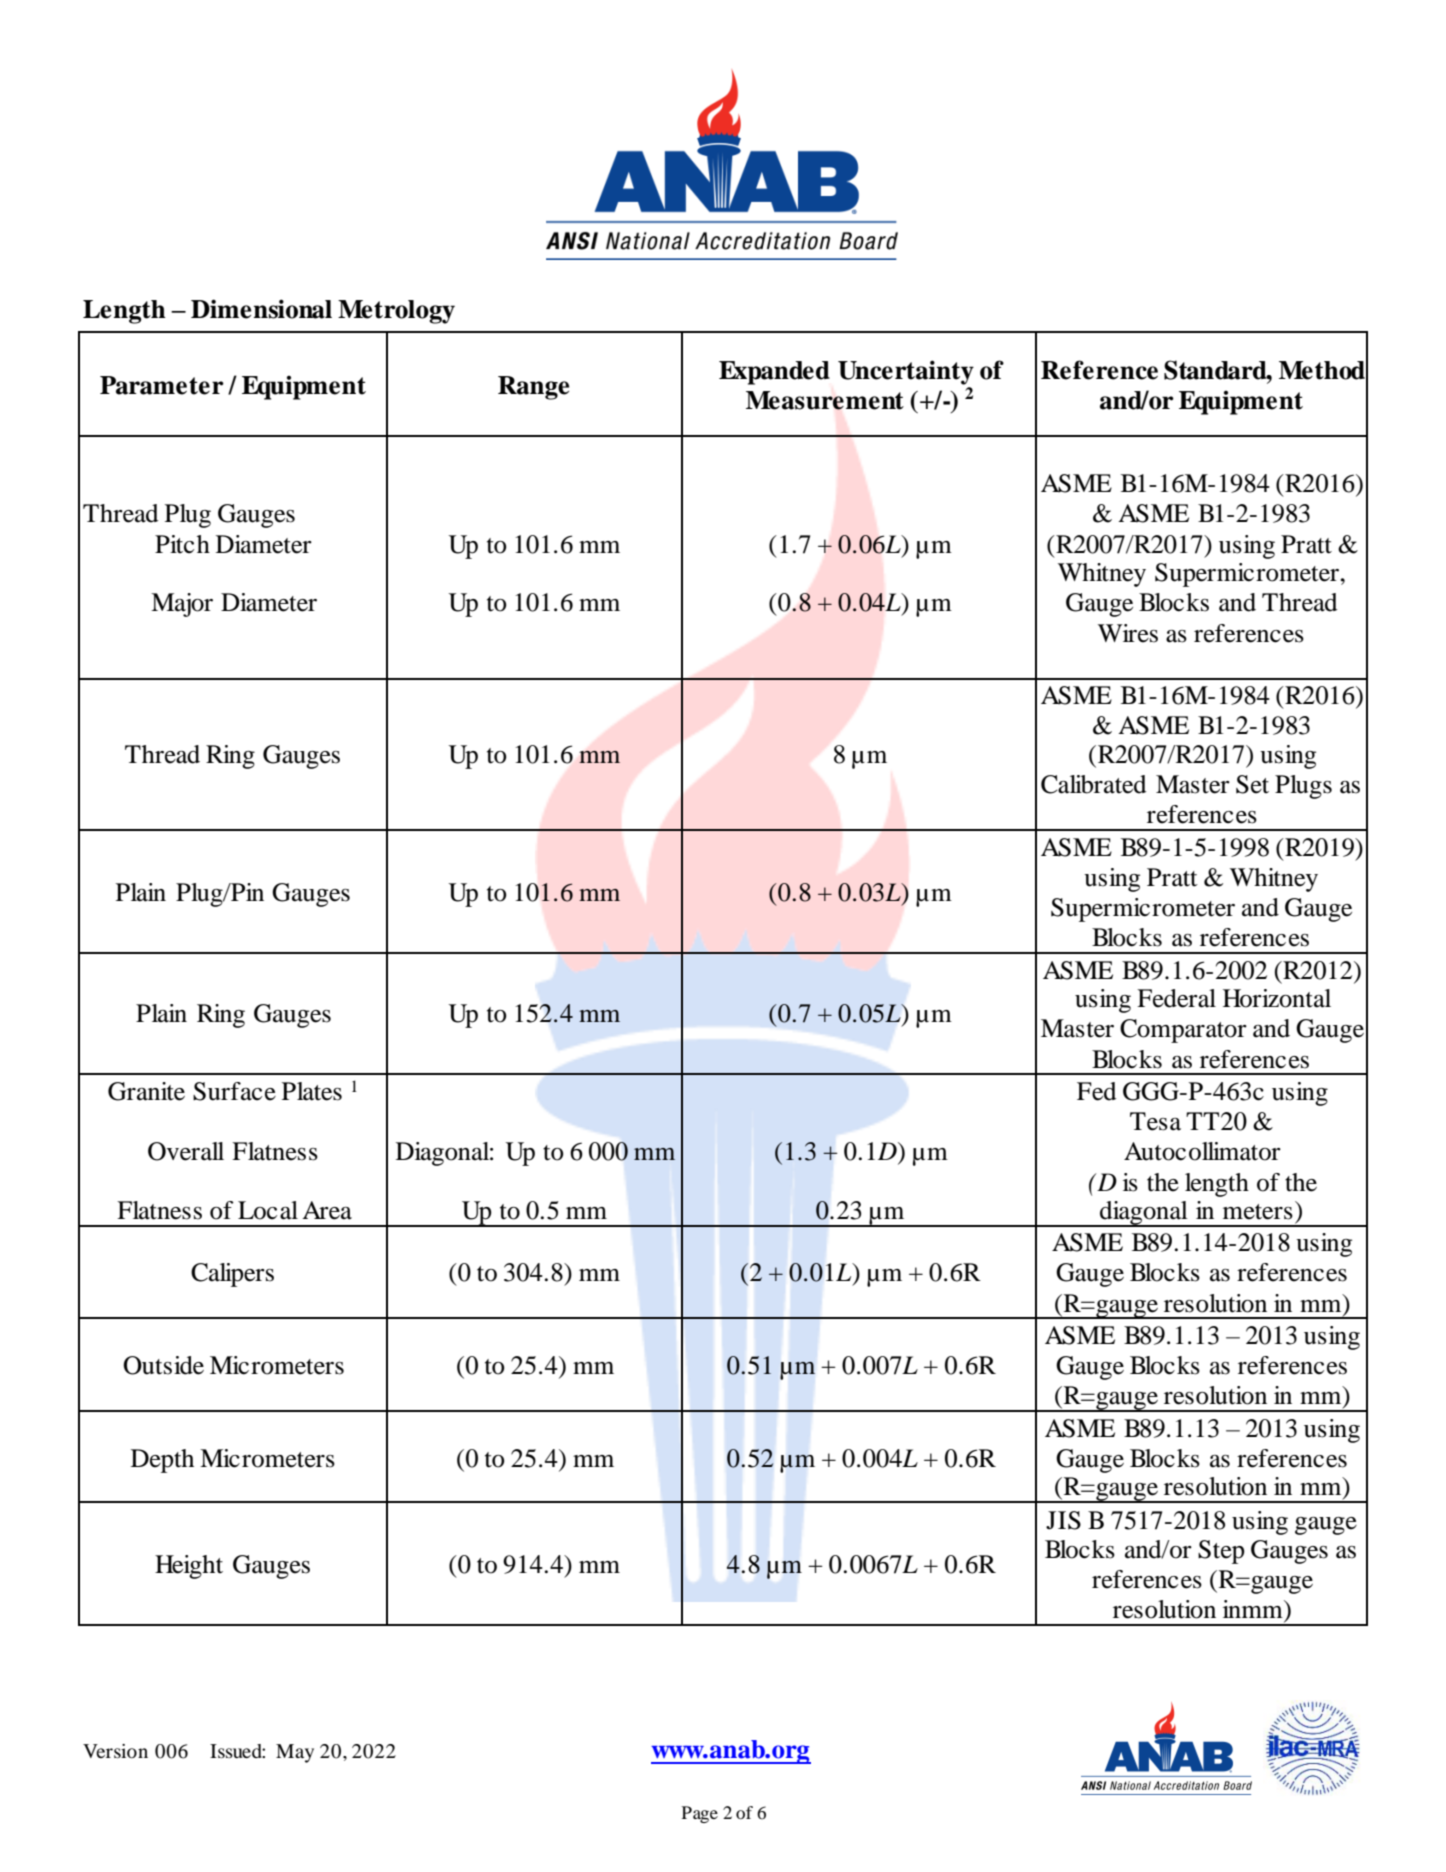  What do you see at coordinates (261, 309) in the document?
I see `Dimensional` at bounding box center [261, 309].
